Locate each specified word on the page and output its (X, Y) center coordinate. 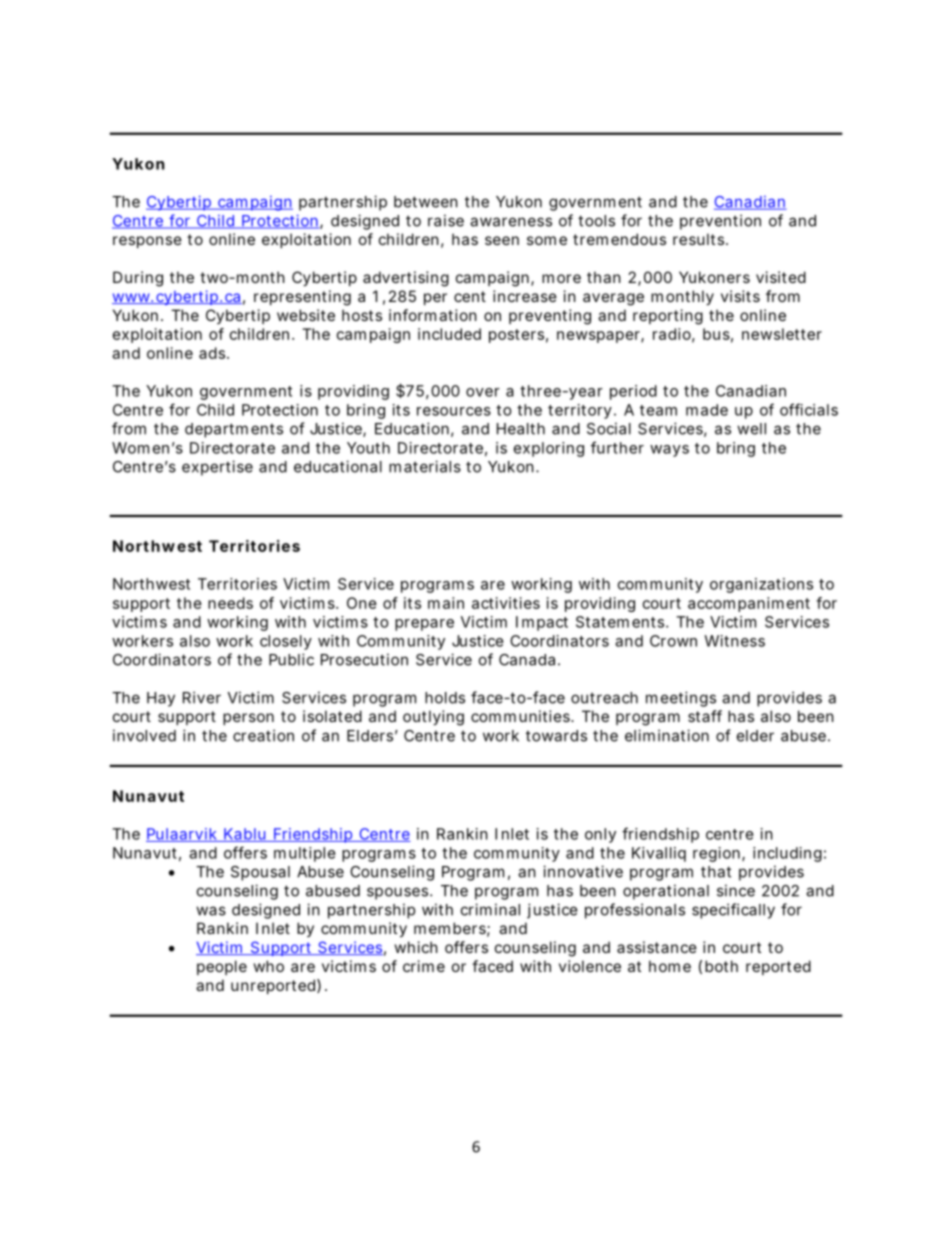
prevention (720, 222)
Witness (734, 641)
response (147, 242)
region (716, 854)
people (222, 967)
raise (446, 220)
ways (669, 451)
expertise (217, 468)
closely (286, 642)
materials (425, 466)
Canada (527, 660)
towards (556, 736)
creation (263, 735)
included (449, 334)
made (707, 410)
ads (213, 353)
